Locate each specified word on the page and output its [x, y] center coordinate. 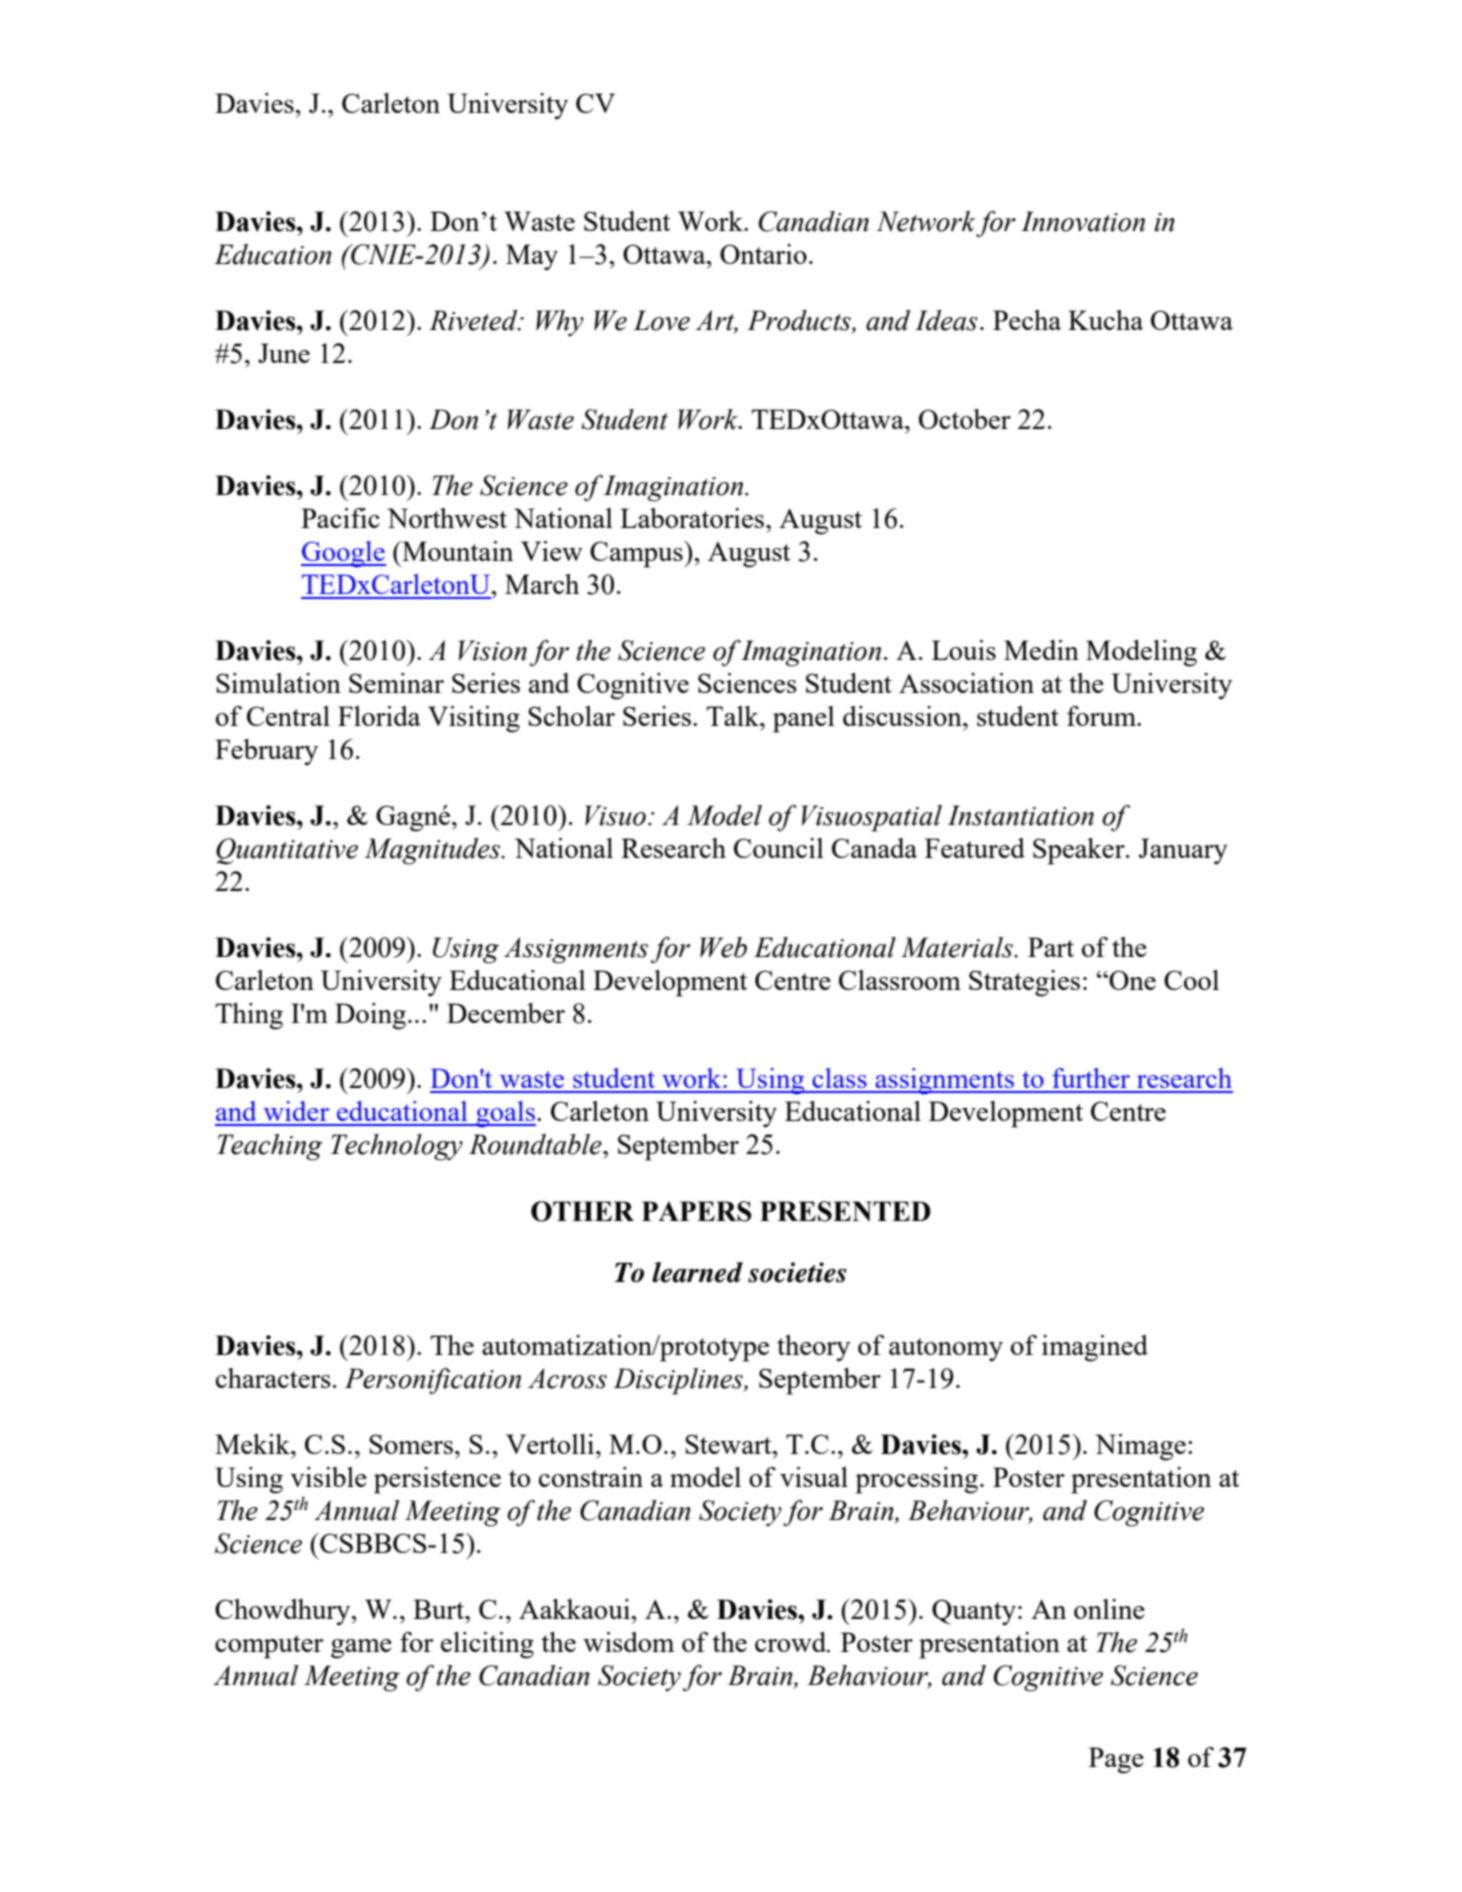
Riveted [474, 320]
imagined [1095, 1348]
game [361, 1649]
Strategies [1024, 983]
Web [723, 947]
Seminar [396, 683]
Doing [370, 1016]
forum [1102, 716]
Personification [433, 1381]
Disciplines [679, 1381]
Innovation [1083, 221]
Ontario [763, 254]
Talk [733, 716]
